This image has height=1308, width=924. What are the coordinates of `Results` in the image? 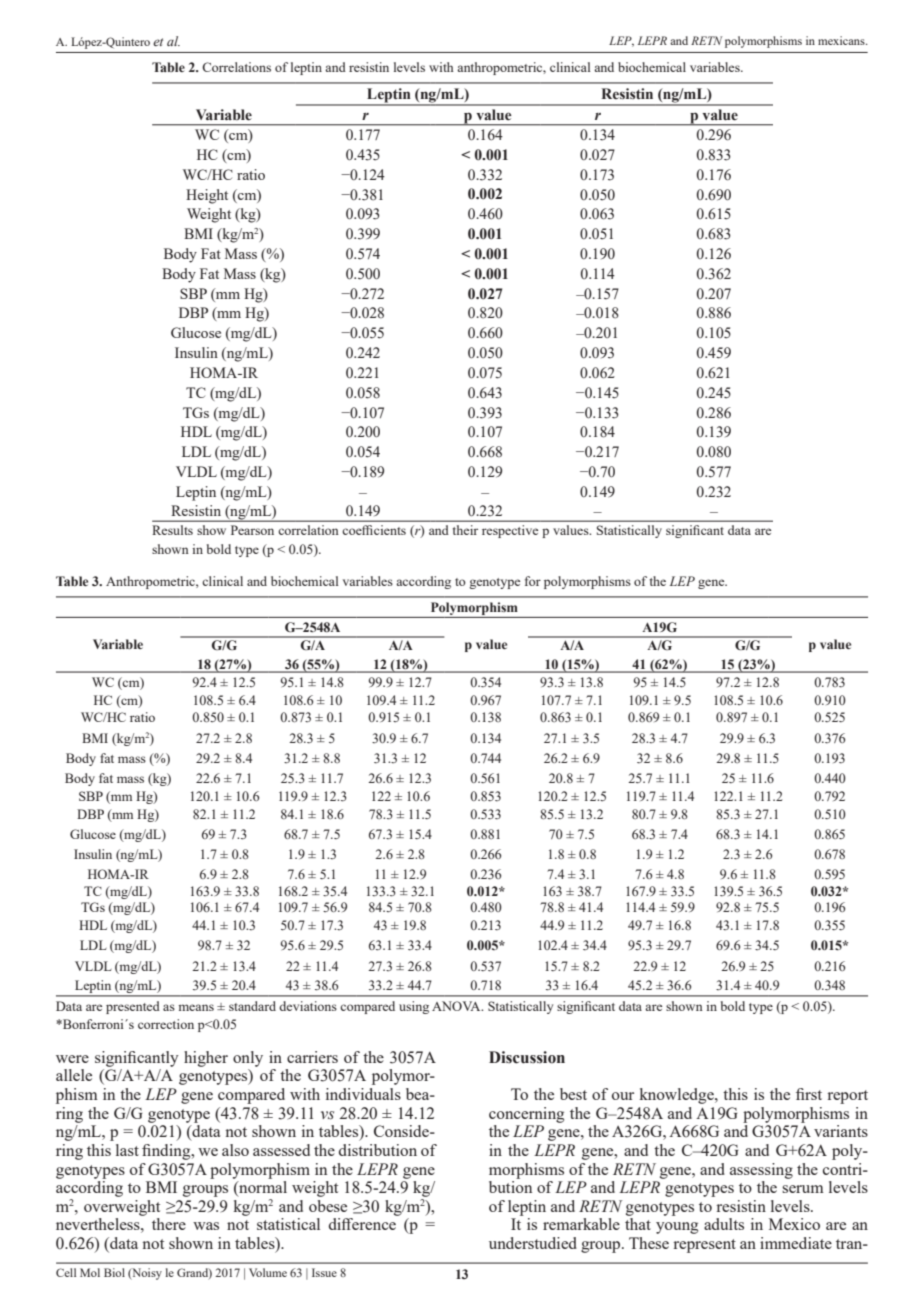 It's located at (172, 530).
